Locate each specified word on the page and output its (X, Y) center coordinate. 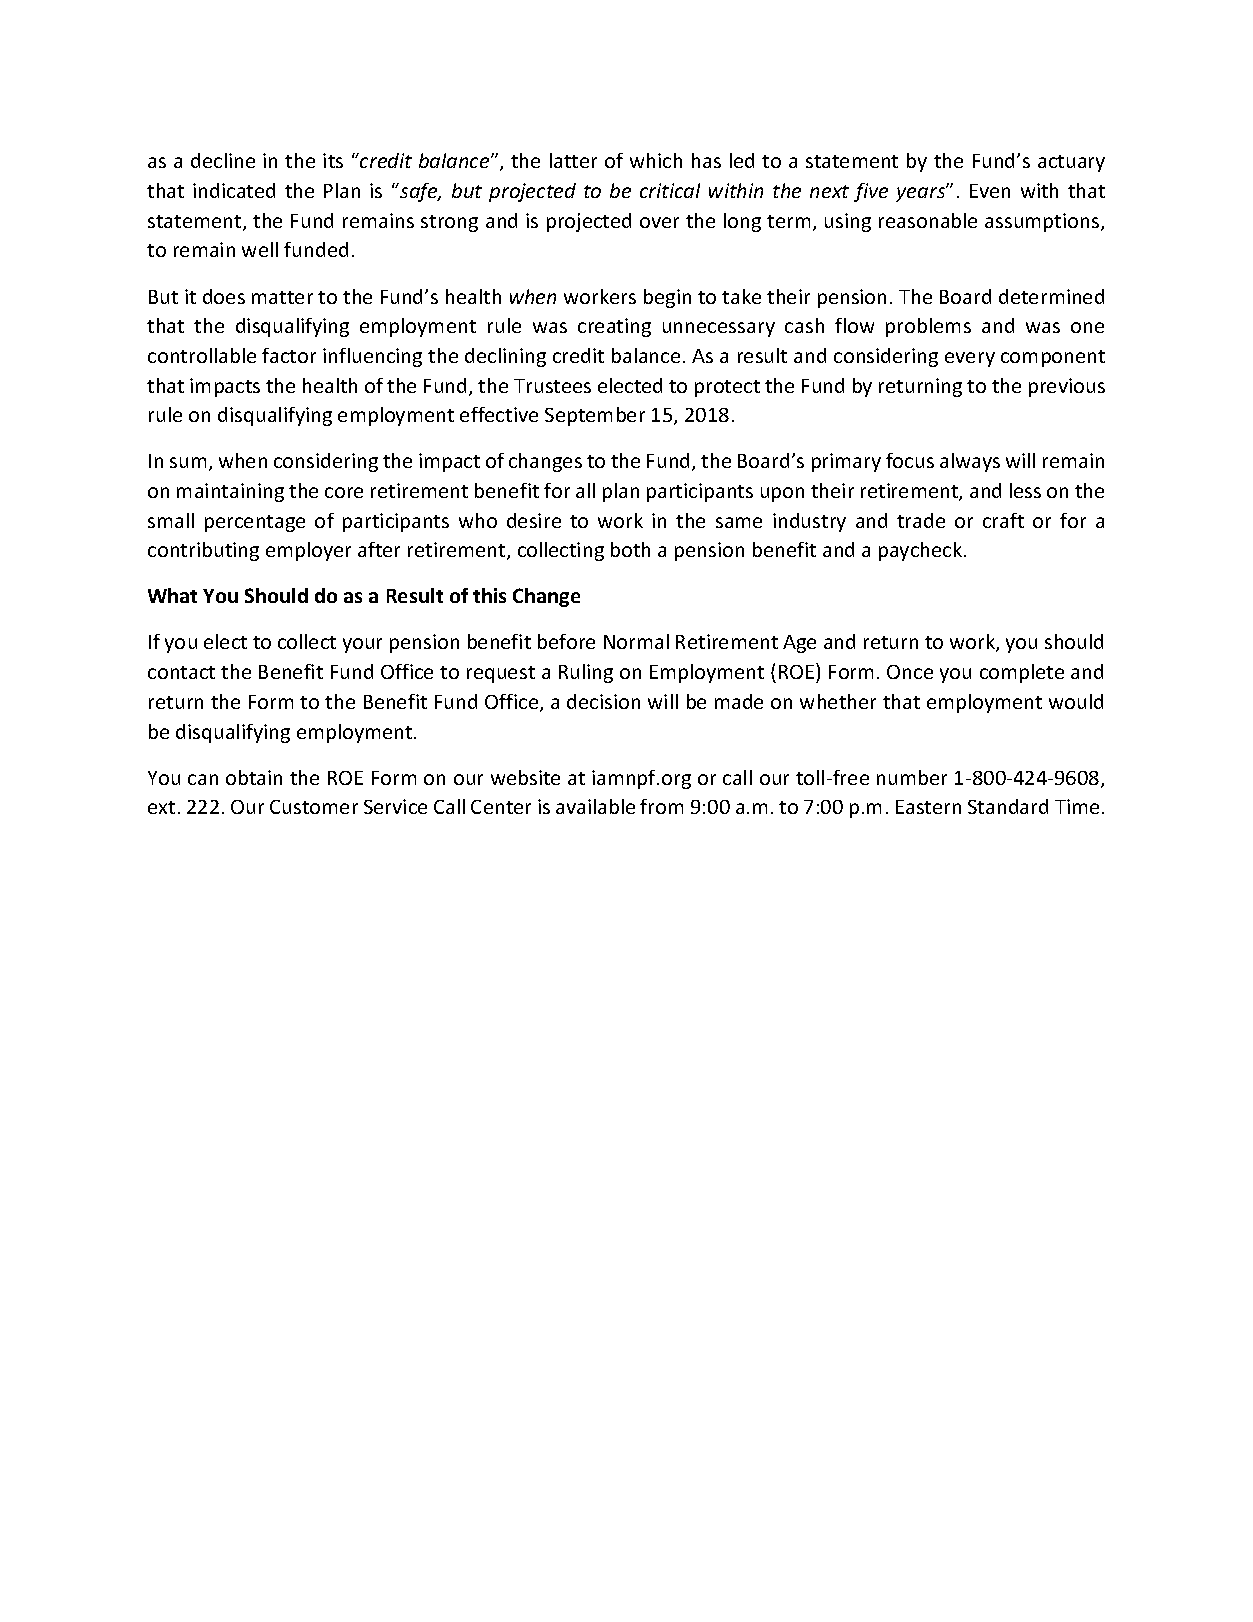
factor (289, 355)
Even (990, 191)
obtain (254, 777)
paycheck (922, 551)
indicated (234, 190)
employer (308, 551)
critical (670, 190)
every (970, 359)
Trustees (552, 386)
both (630, 549)
